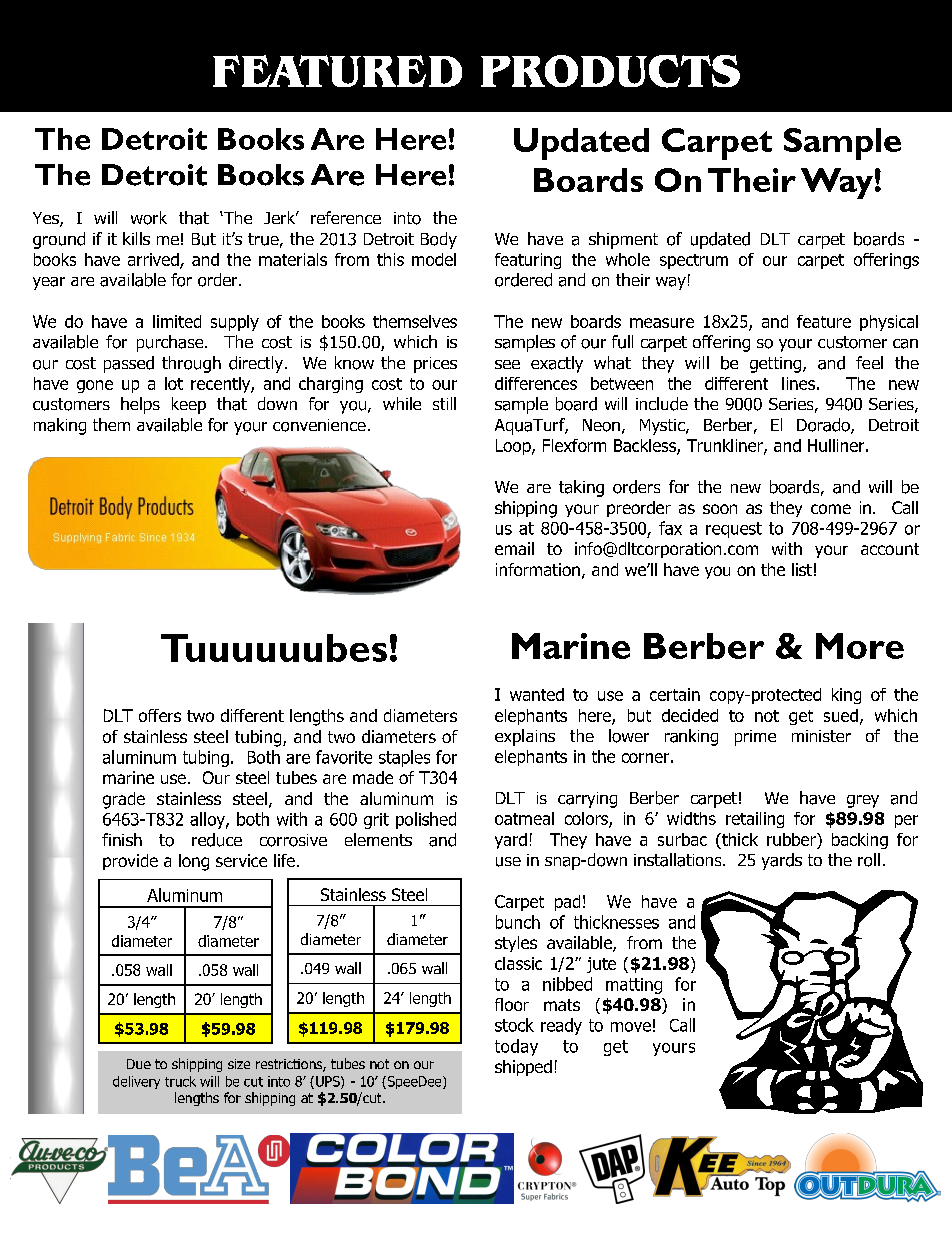 The height and width of the page is (1233, 952). What do you see at coordinates (536, 383) in the page?
I see `differences` at bounding box center [536, 383].
